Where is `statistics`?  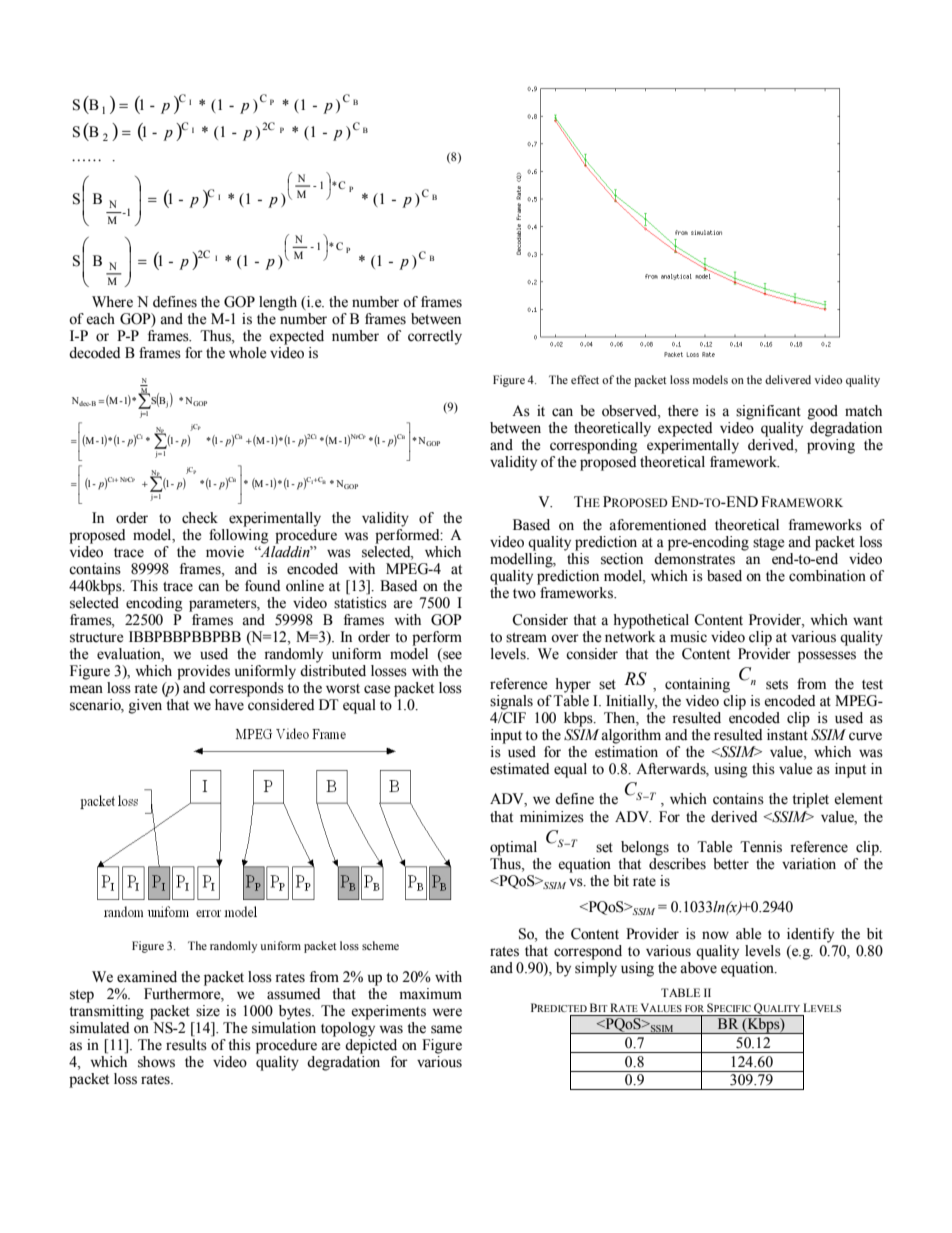 statistics is located at coordinates (360, 603).
